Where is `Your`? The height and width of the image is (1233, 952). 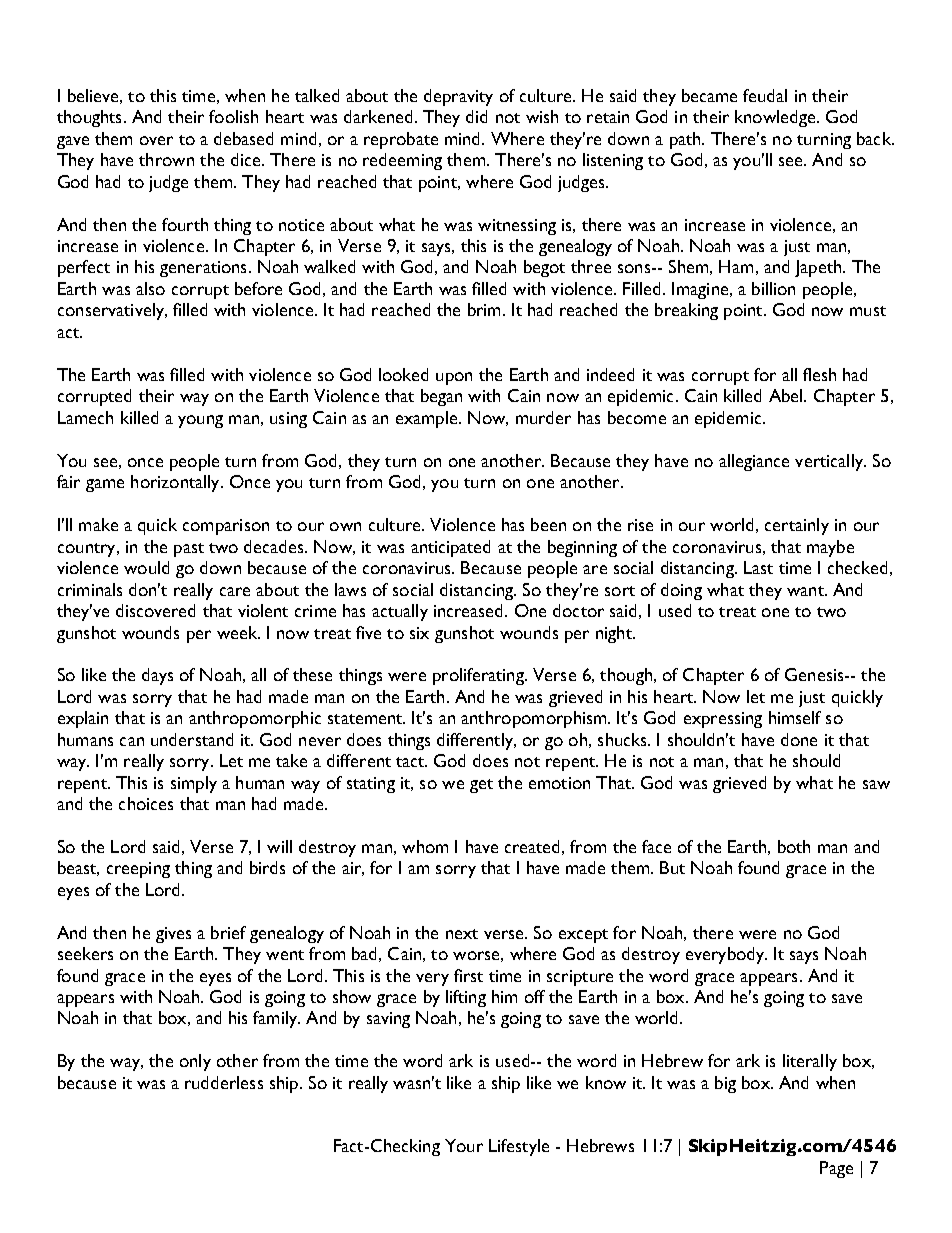 Your is located at coordinates (464, 1145).
